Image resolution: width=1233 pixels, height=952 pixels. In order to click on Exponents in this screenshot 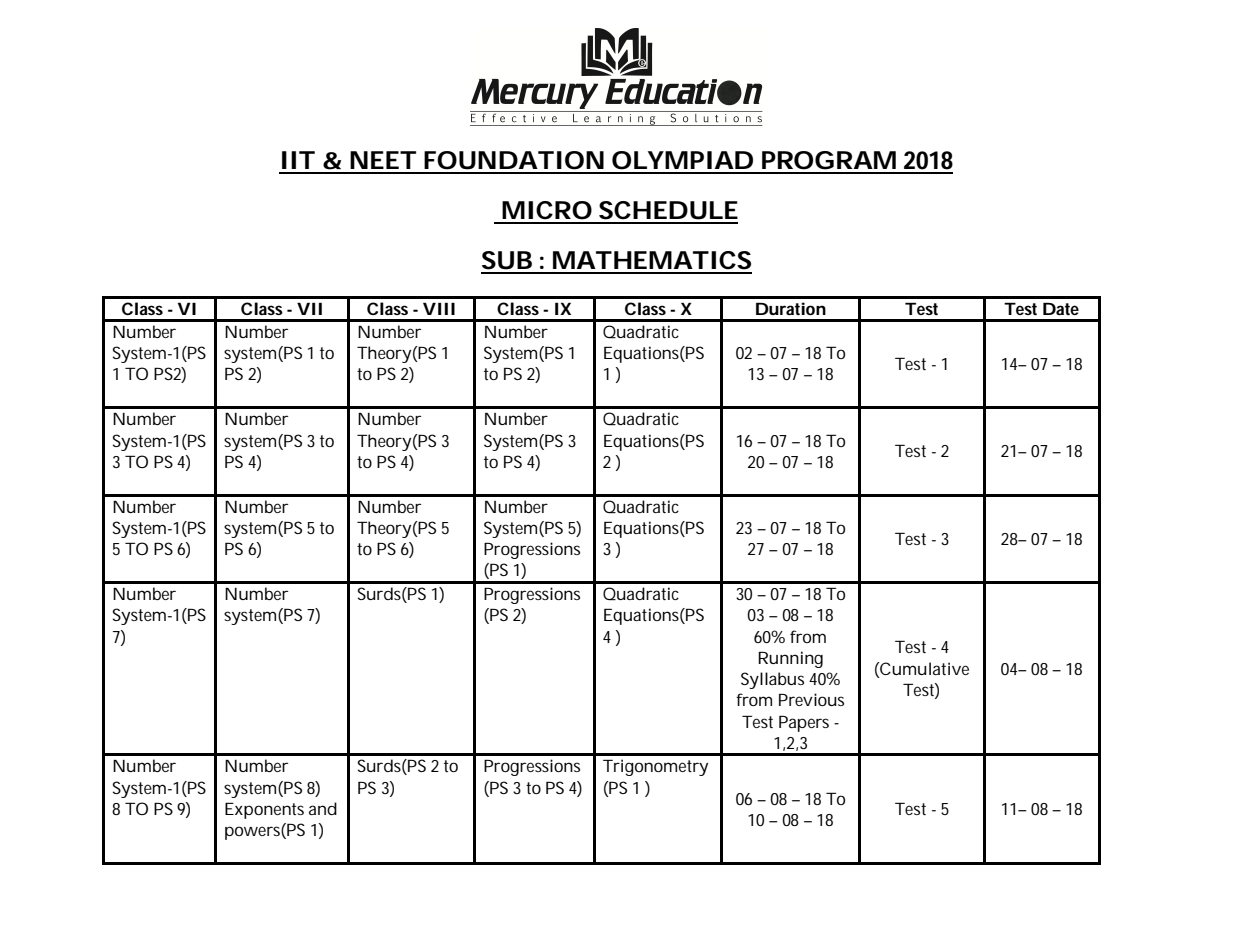, I will do `click(264, 810)`.
